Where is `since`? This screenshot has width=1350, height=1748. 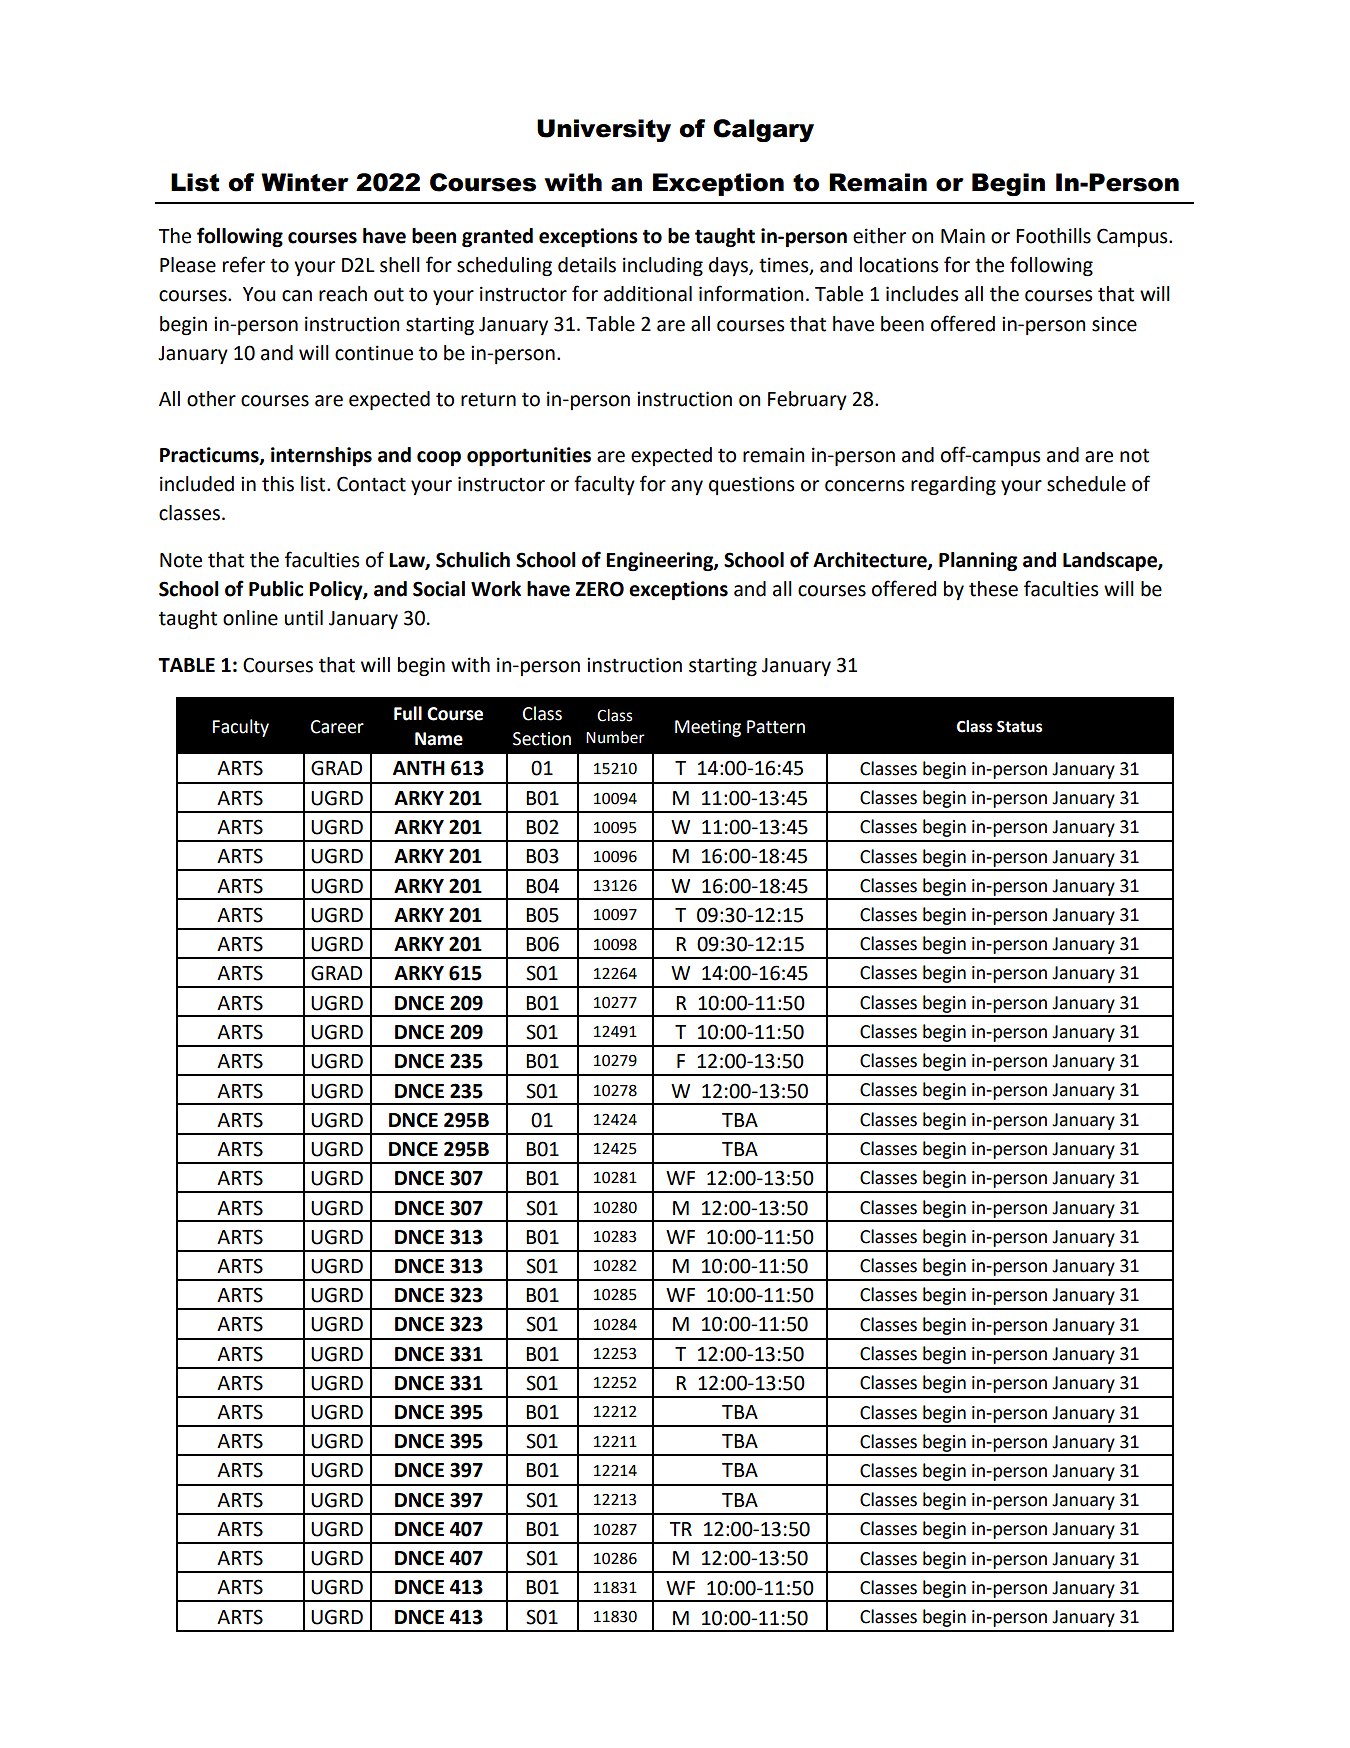
since is located at coordinates (1114, 324).
